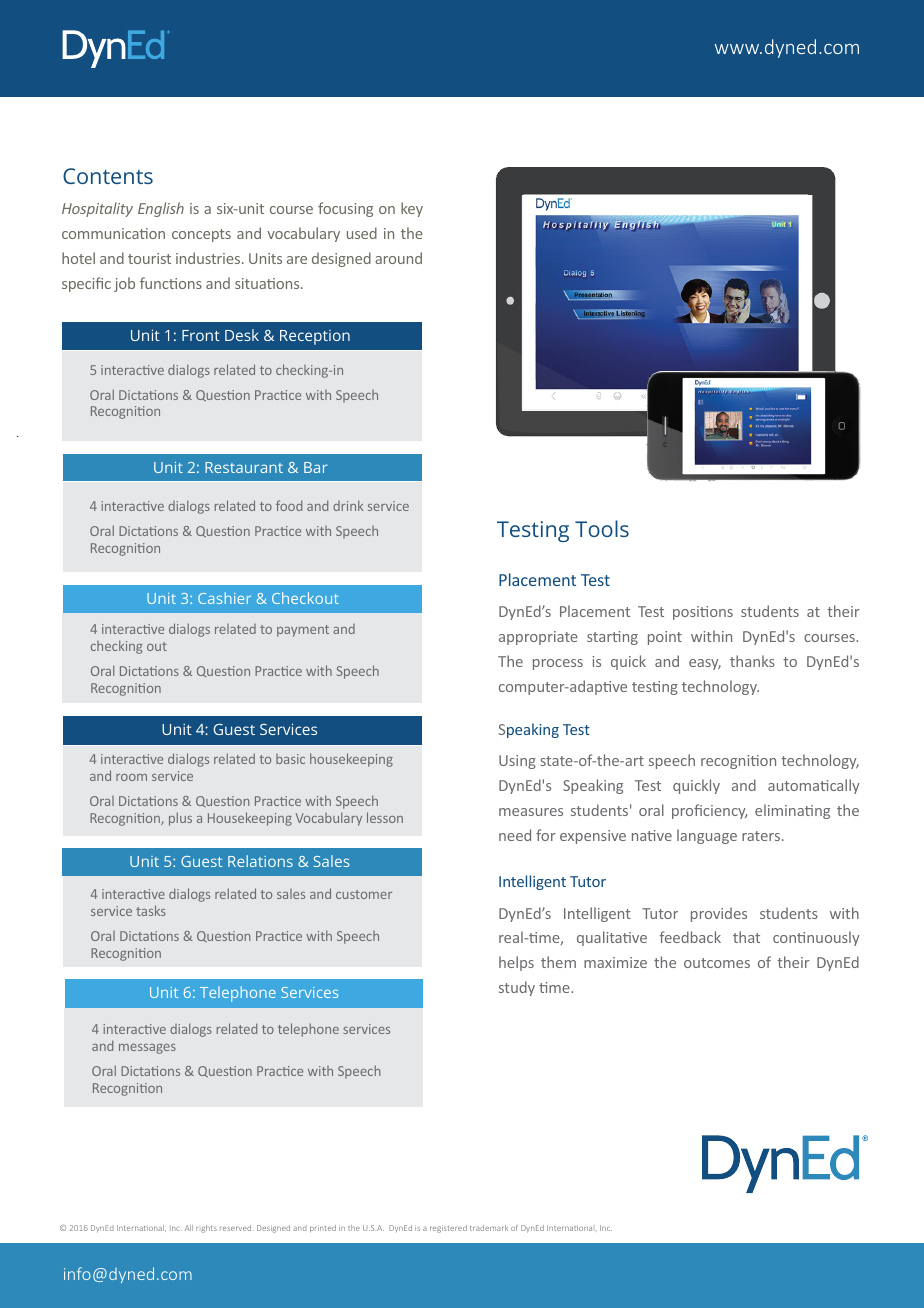 The width and height of the document is (924, 1308). I want to click on language, so click(707, 836).
